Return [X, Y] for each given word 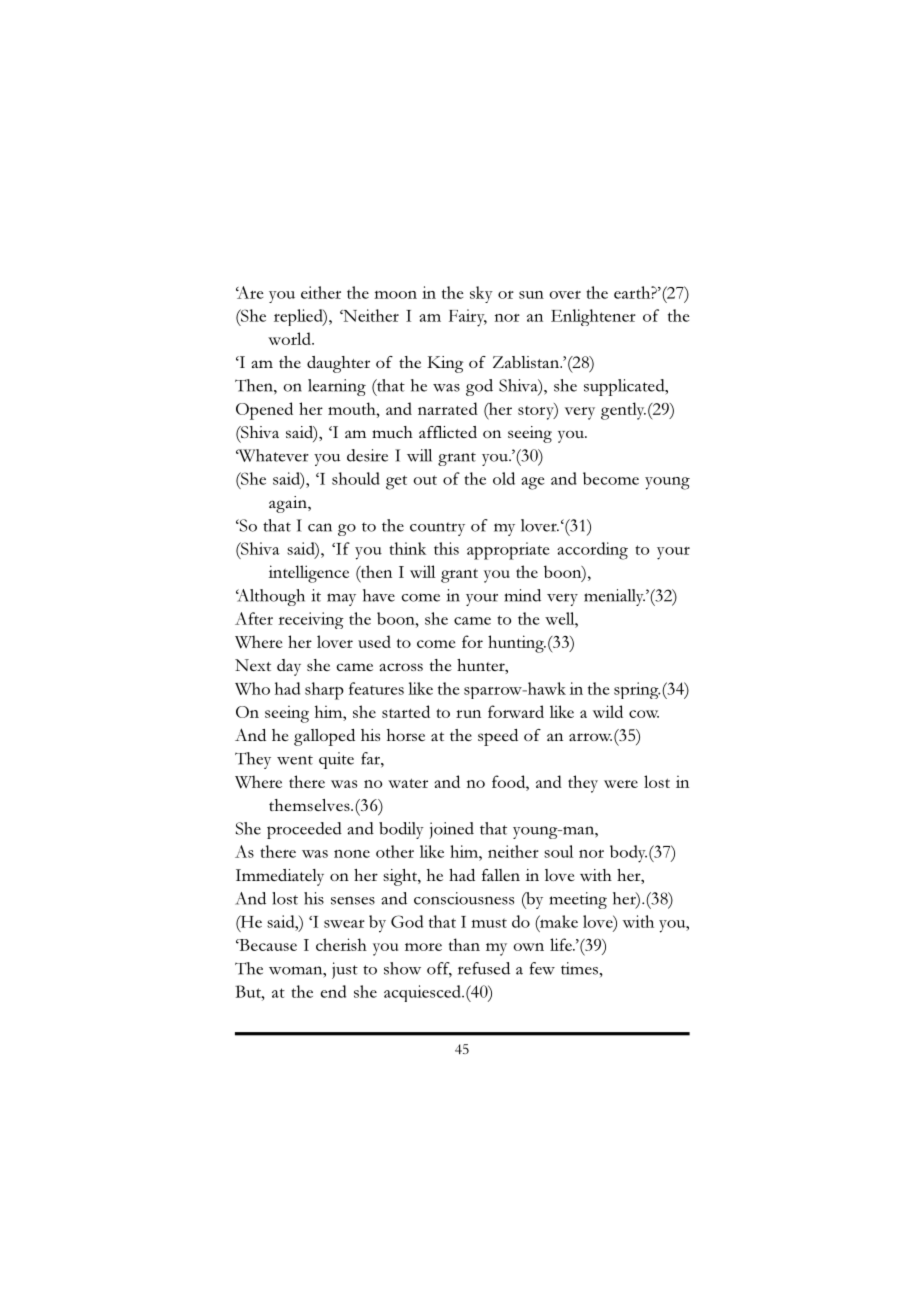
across [401, 667]
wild [608, 711]
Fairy [468, 318]
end [333, 991]
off [439, 969]
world [290, 338]
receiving [311, 620]
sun [531, 295]
